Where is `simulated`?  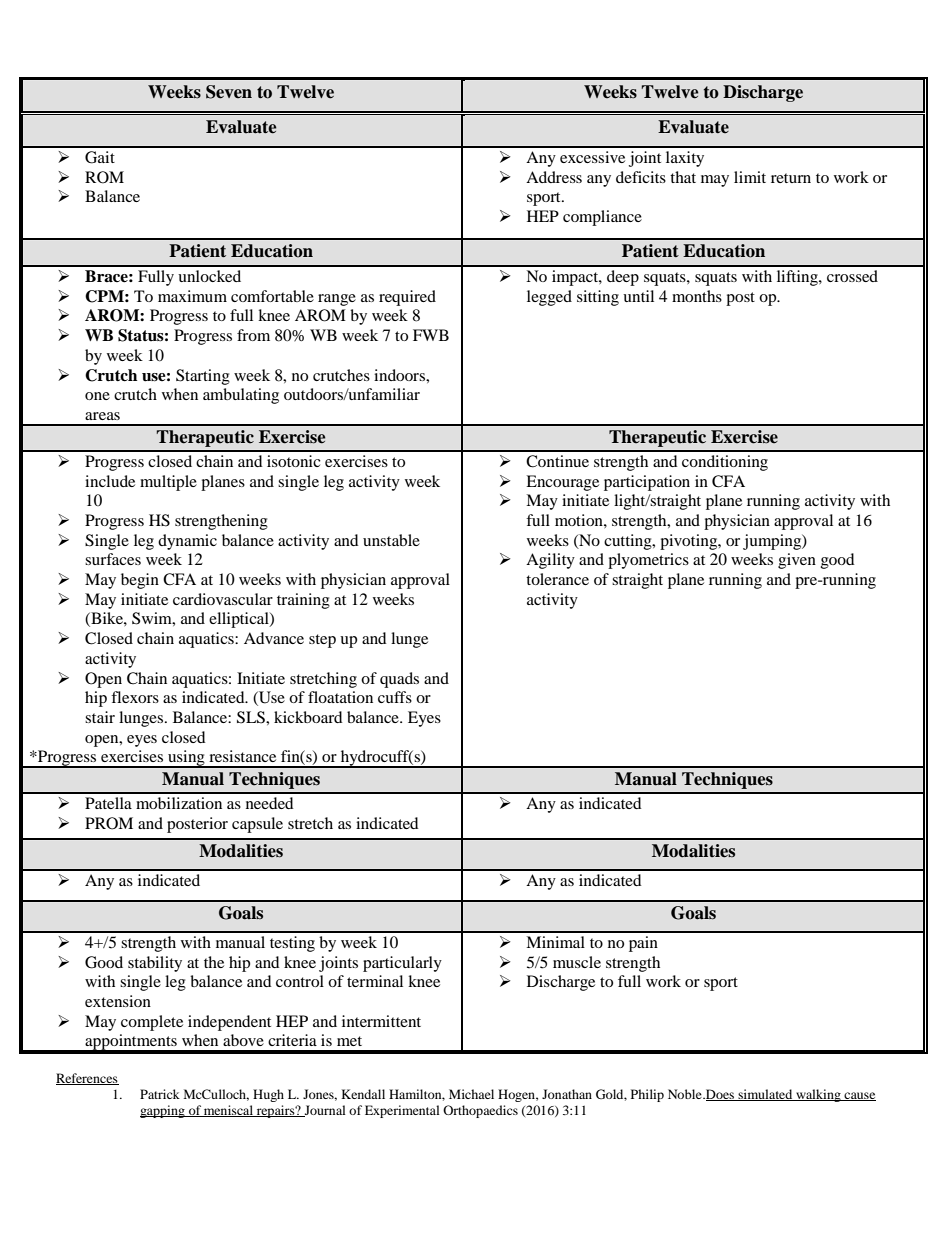
simulated is located at coordinates (765, 1095).
